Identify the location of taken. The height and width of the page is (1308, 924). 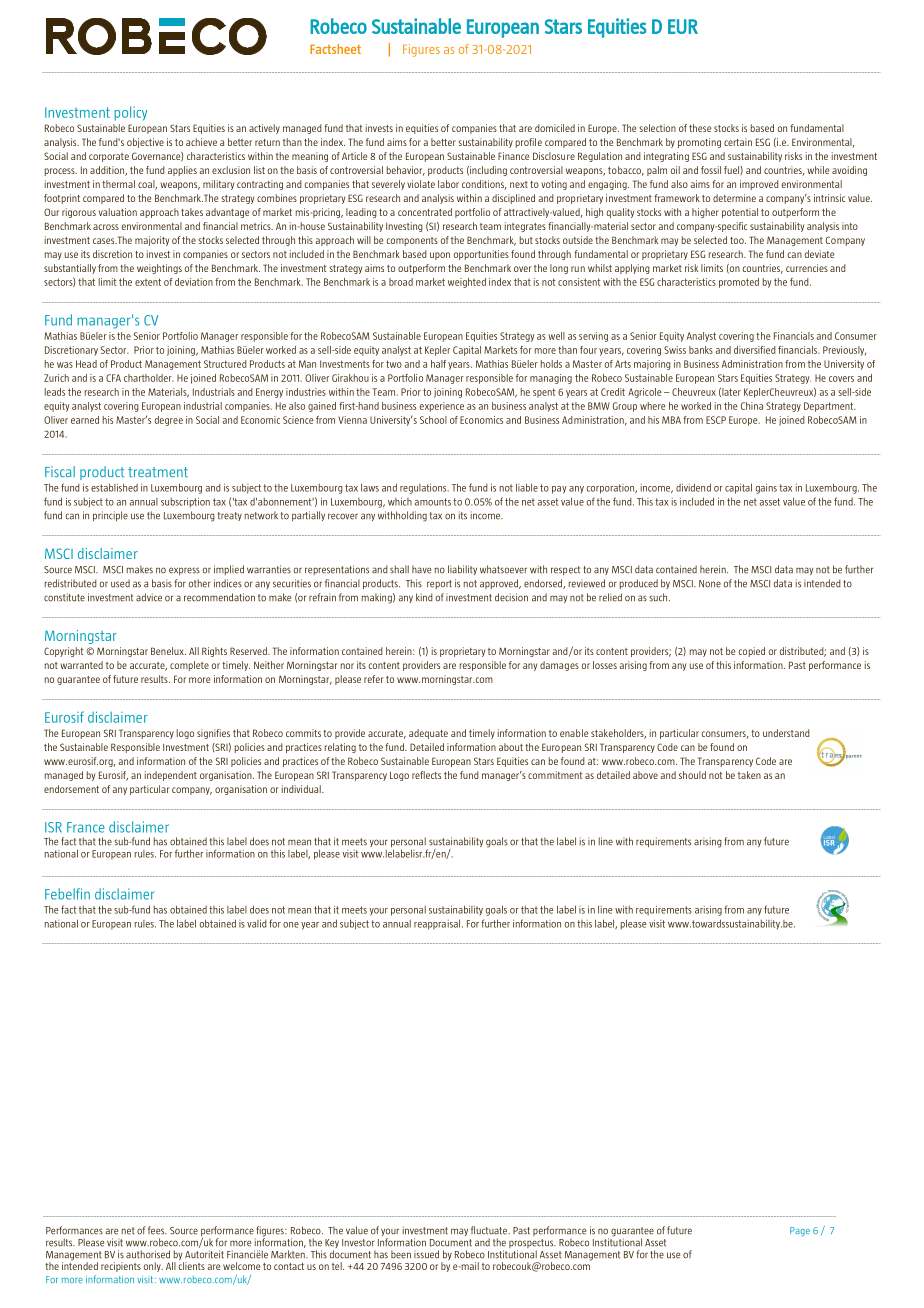
(749, 775).
